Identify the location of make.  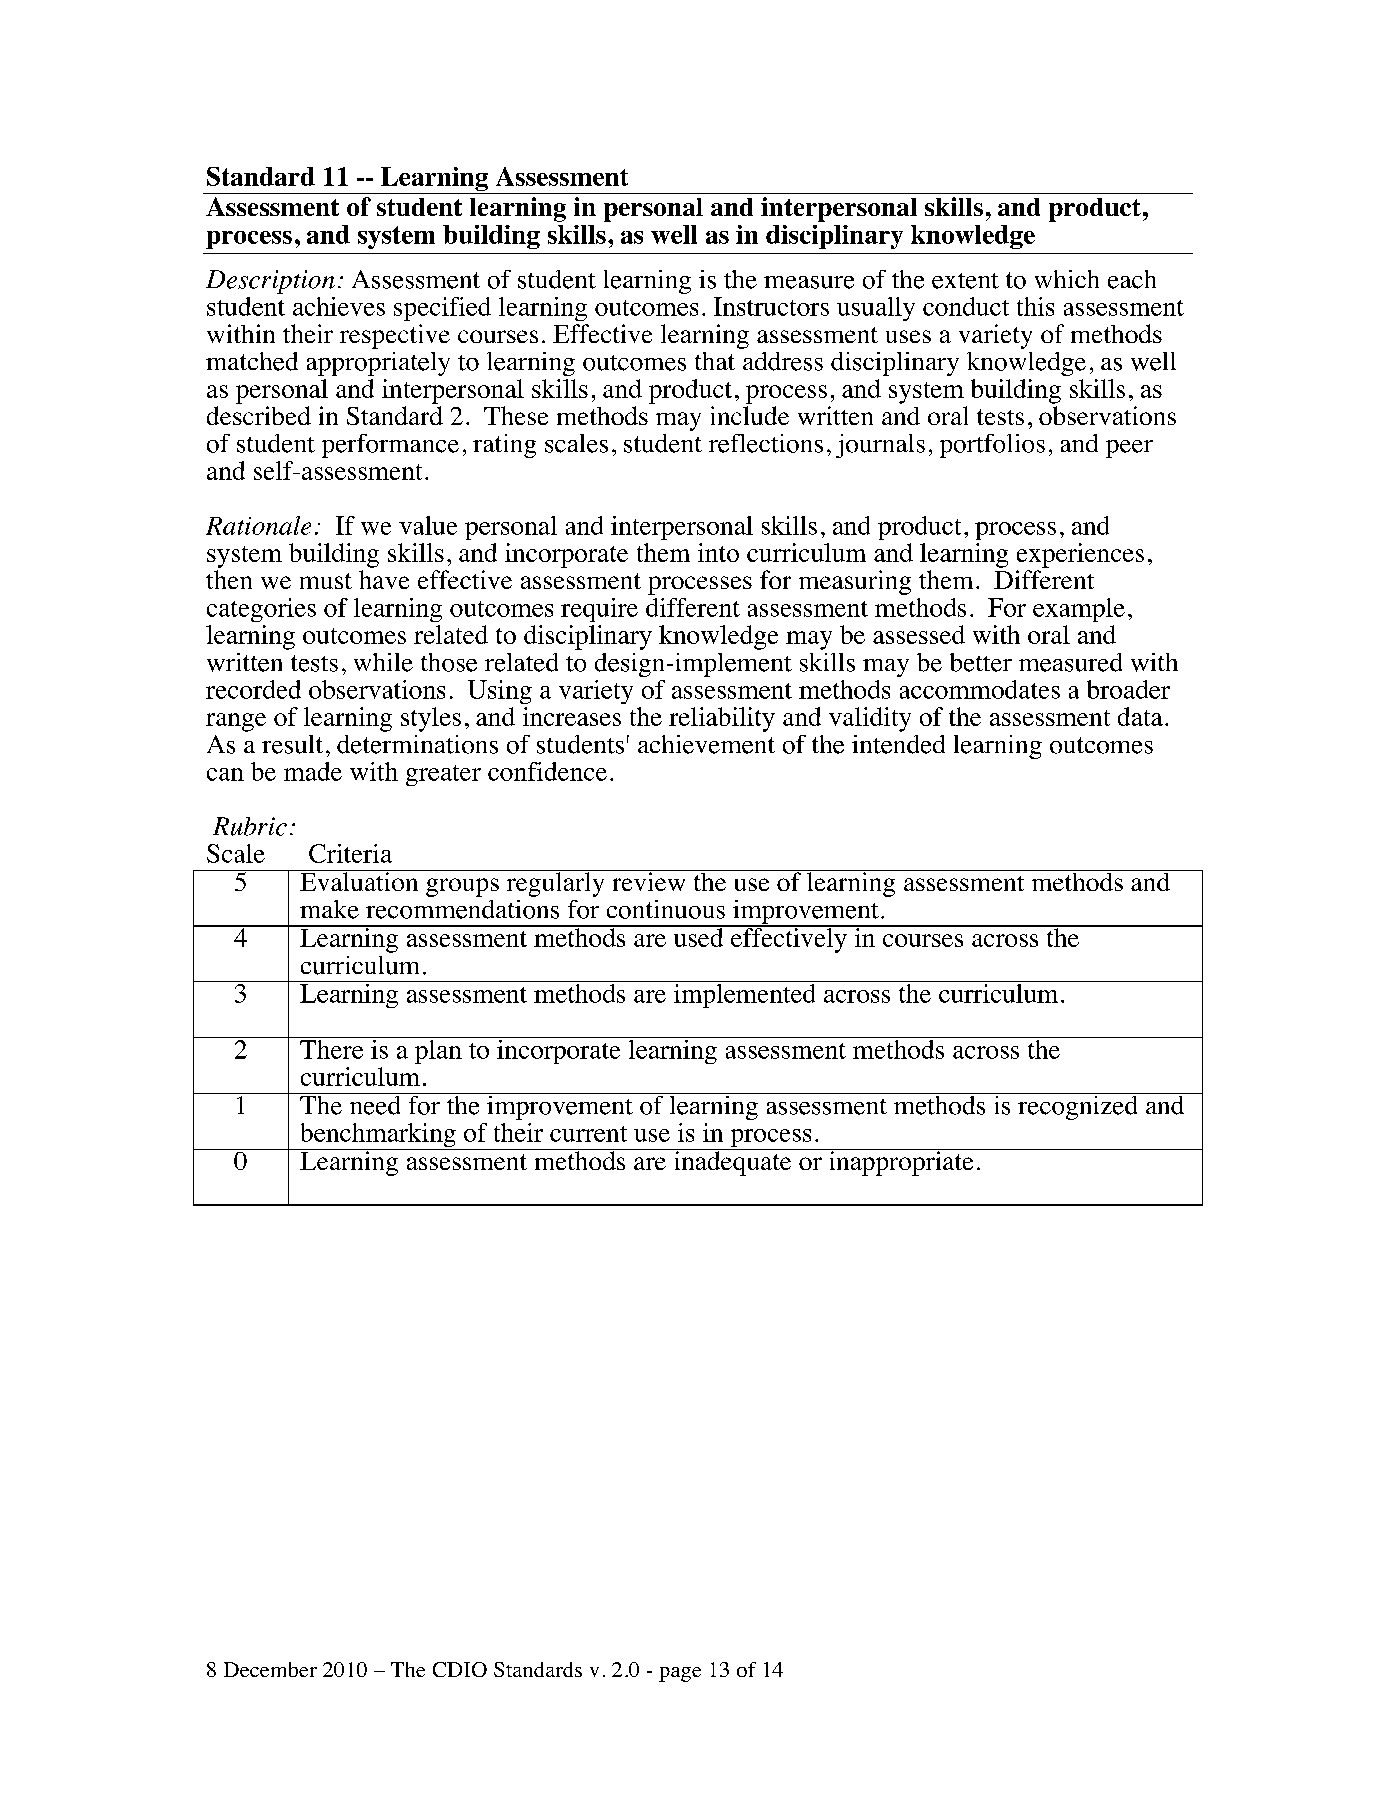
(329, 909).
